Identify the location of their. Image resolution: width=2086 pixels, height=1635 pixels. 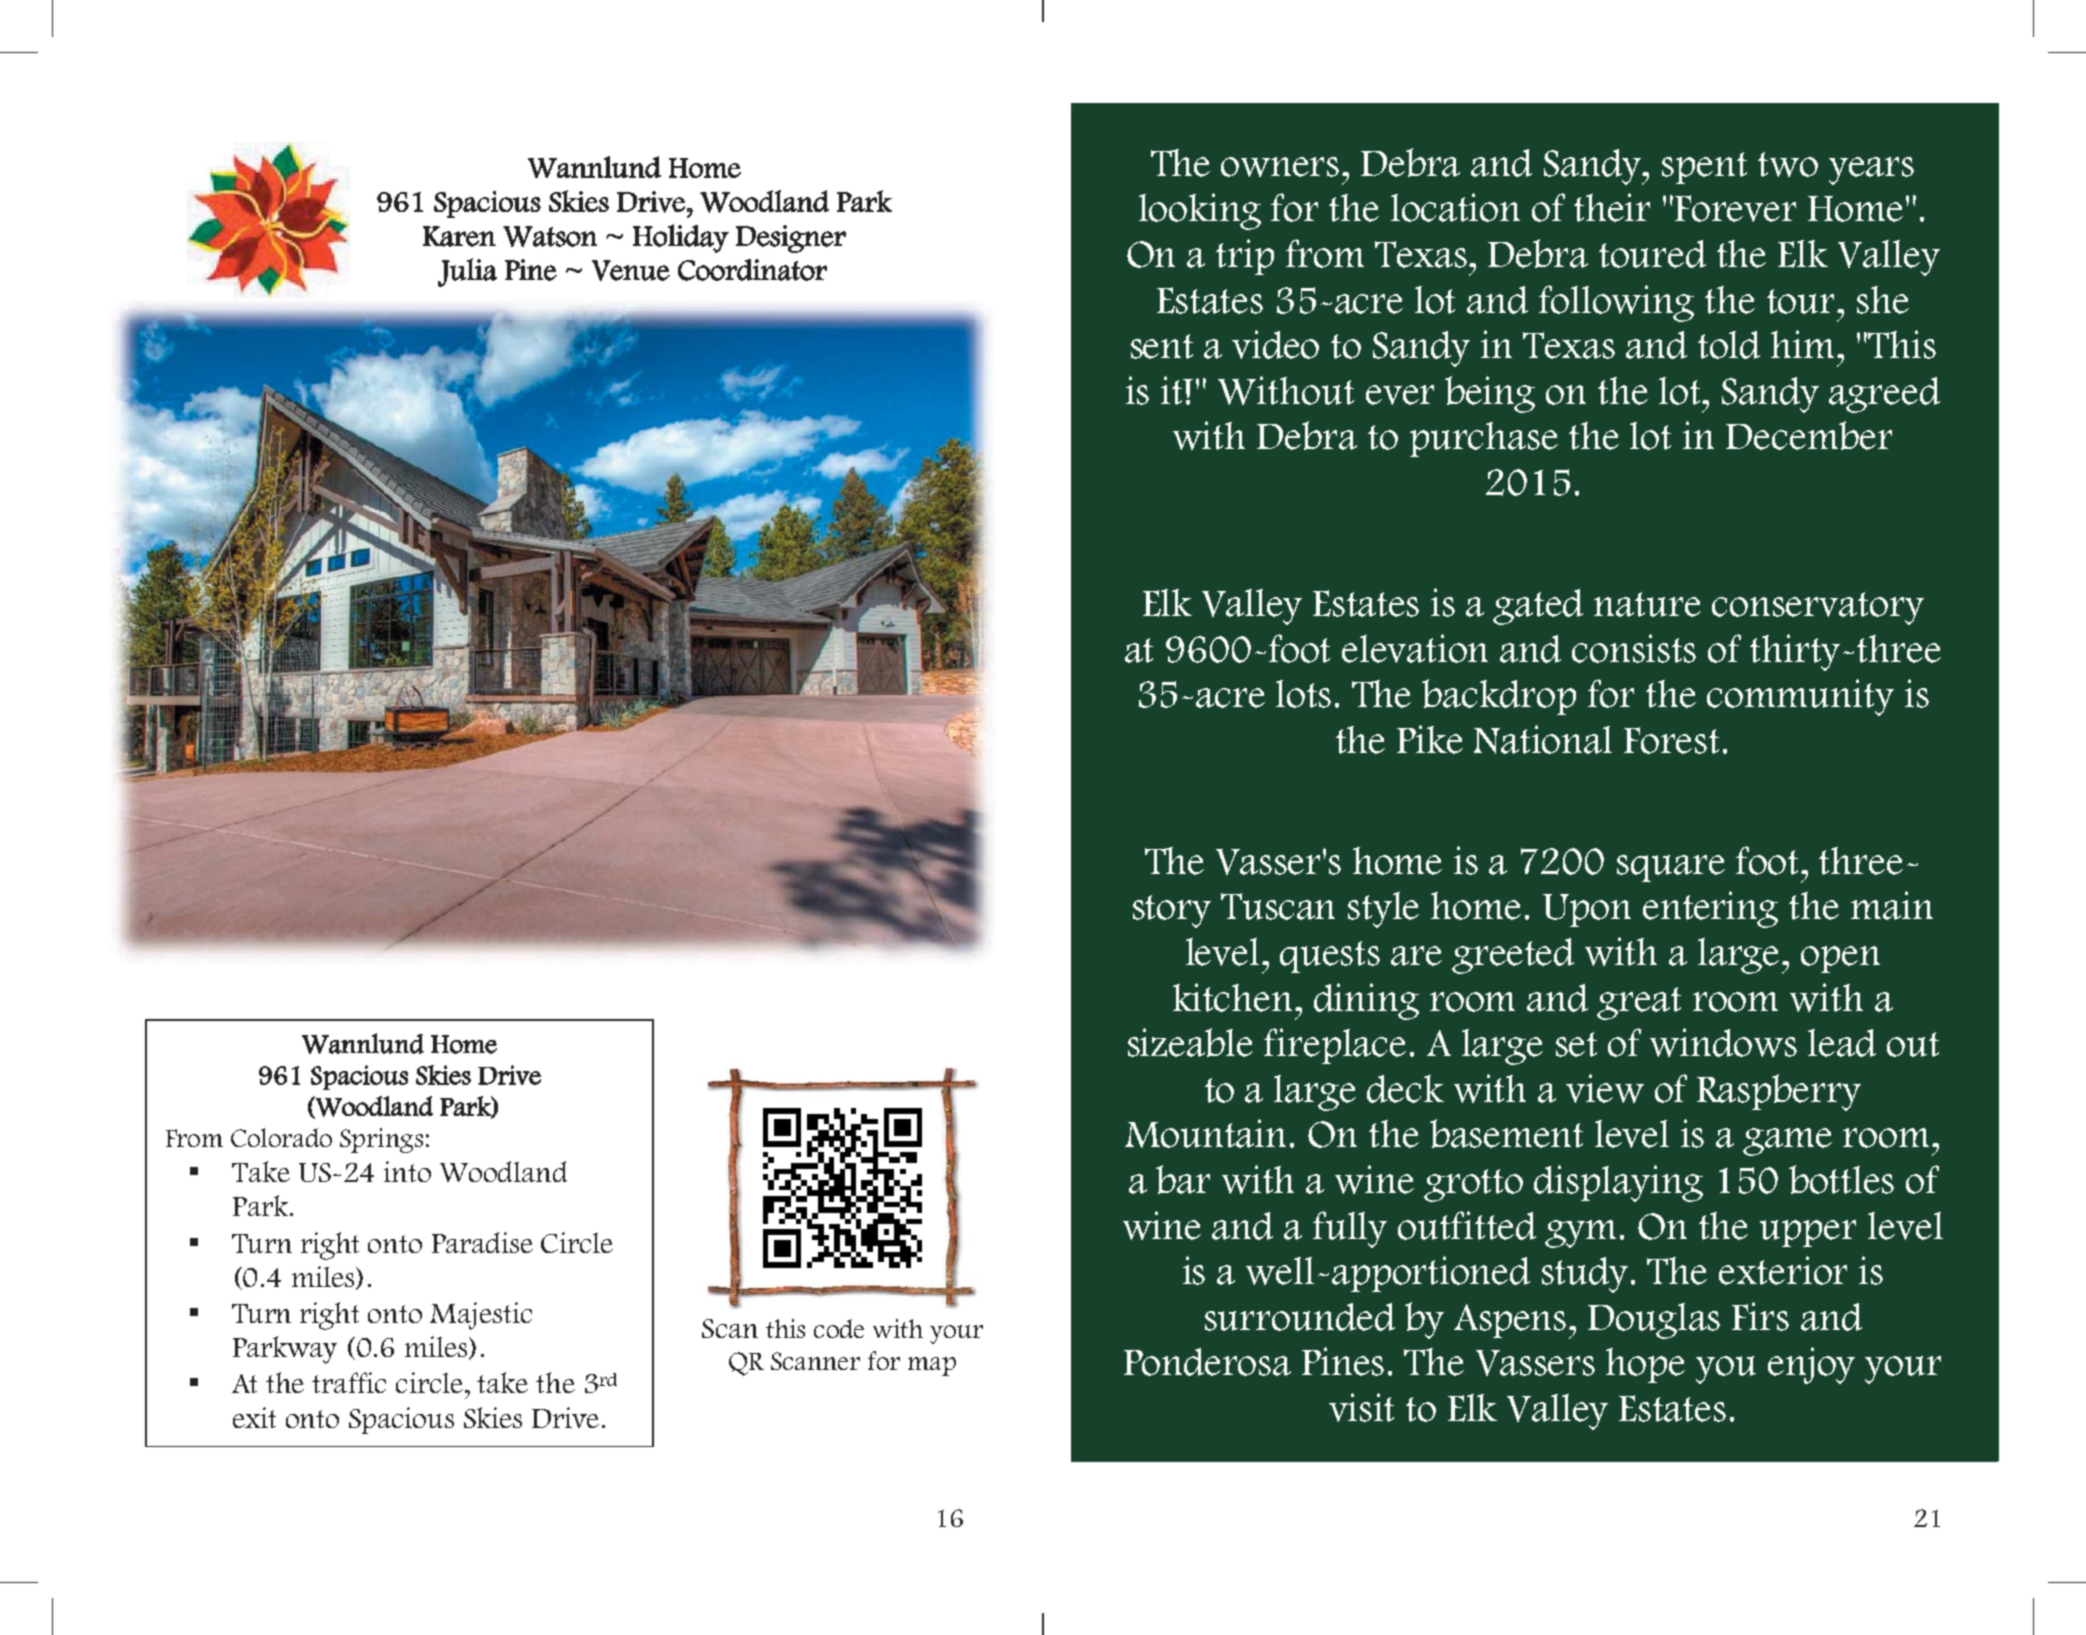
(1612, 207).
